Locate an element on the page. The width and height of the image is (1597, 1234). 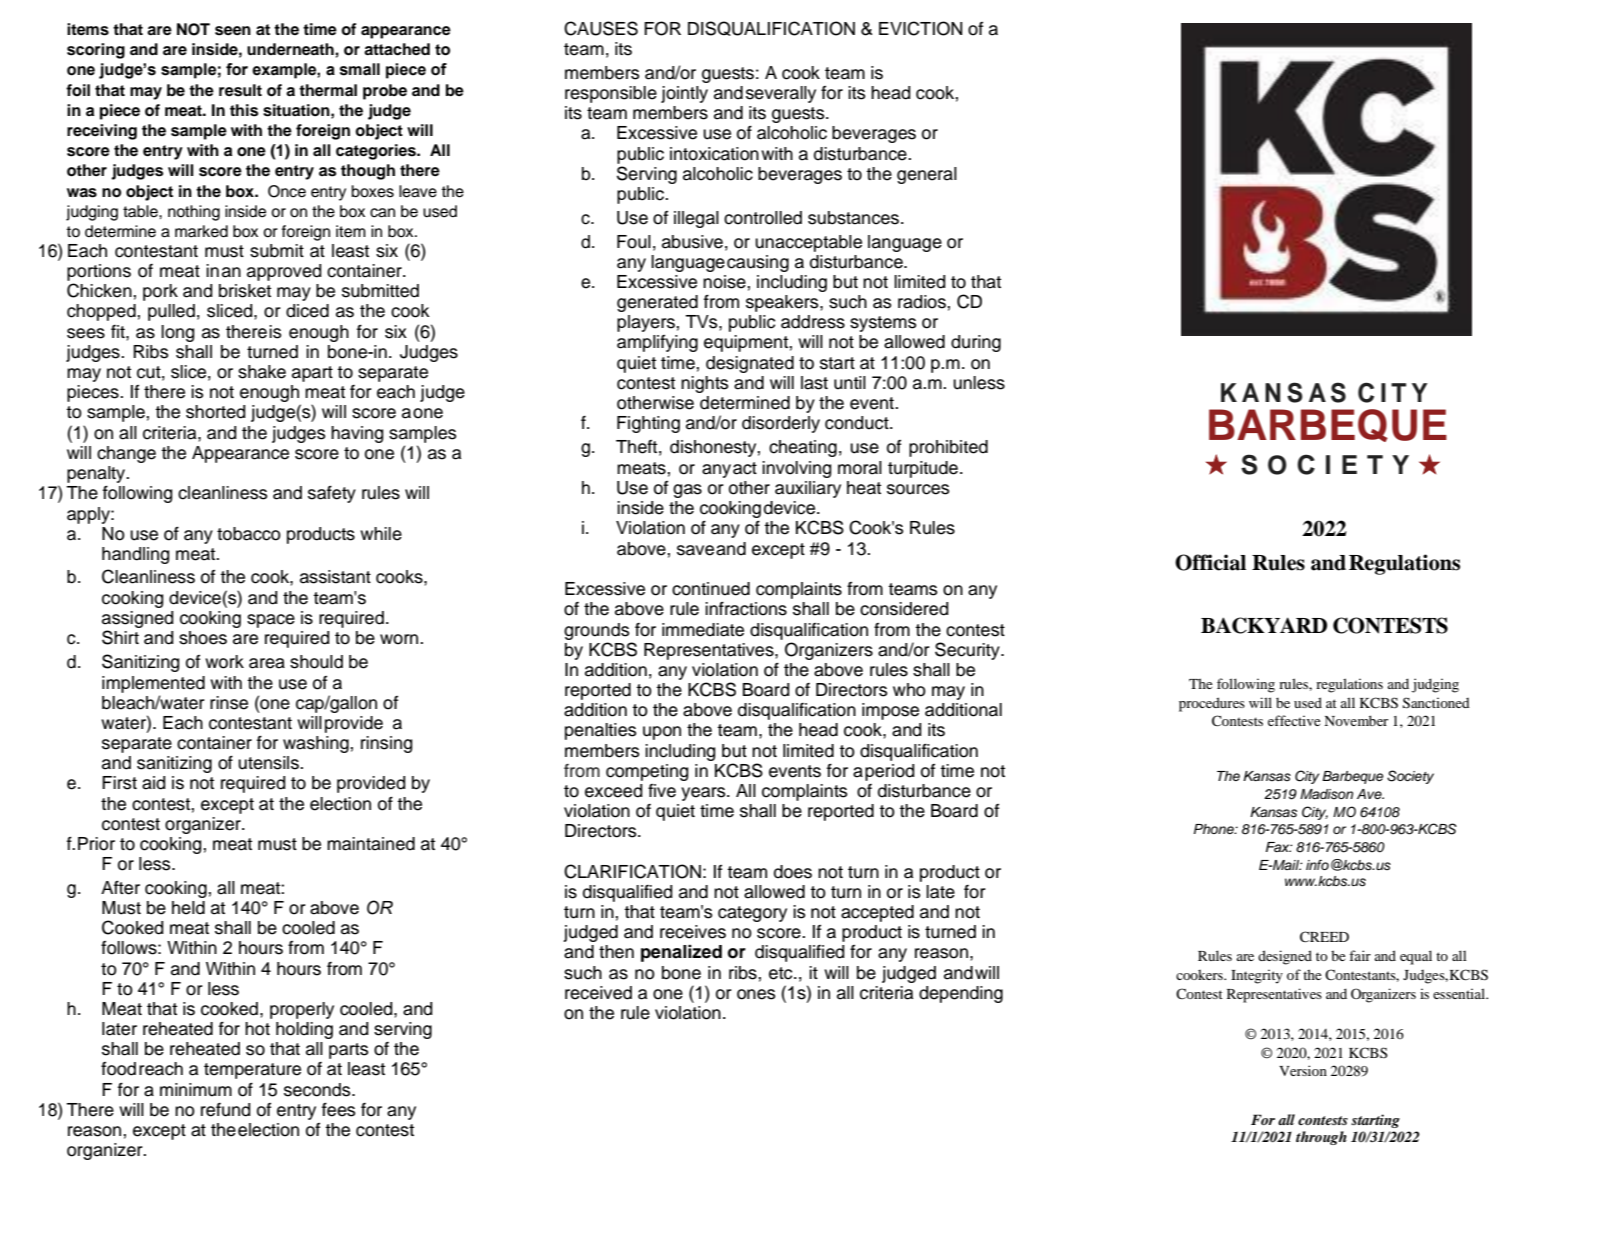
received is located at coordinates (598, 993).
